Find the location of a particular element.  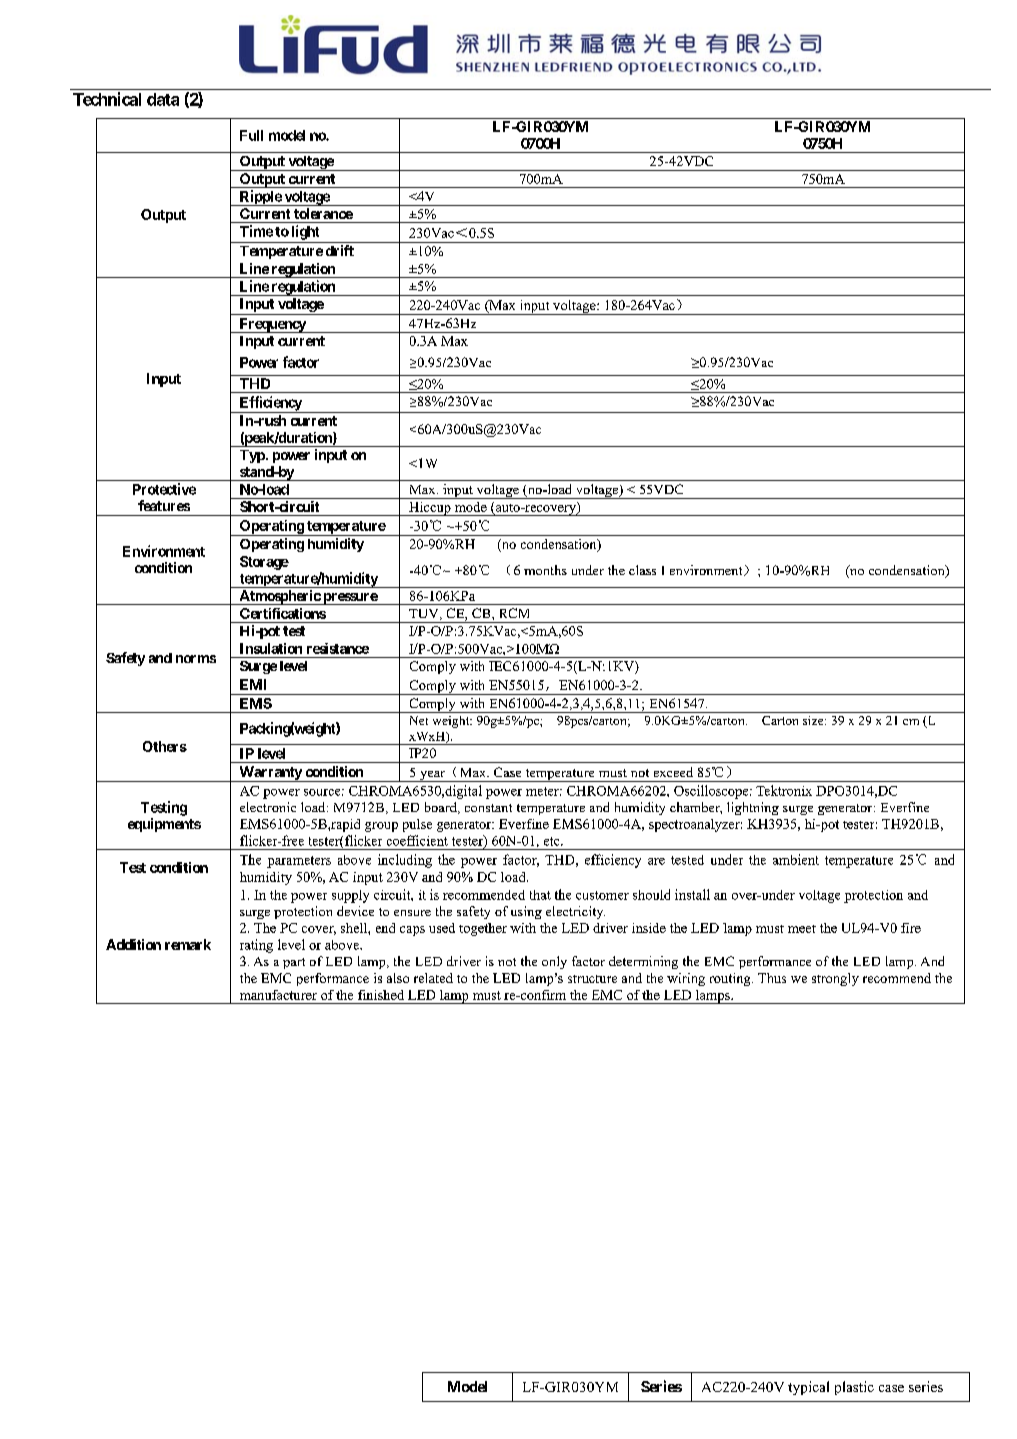

Warranty is located at coordinates (270, 774).
